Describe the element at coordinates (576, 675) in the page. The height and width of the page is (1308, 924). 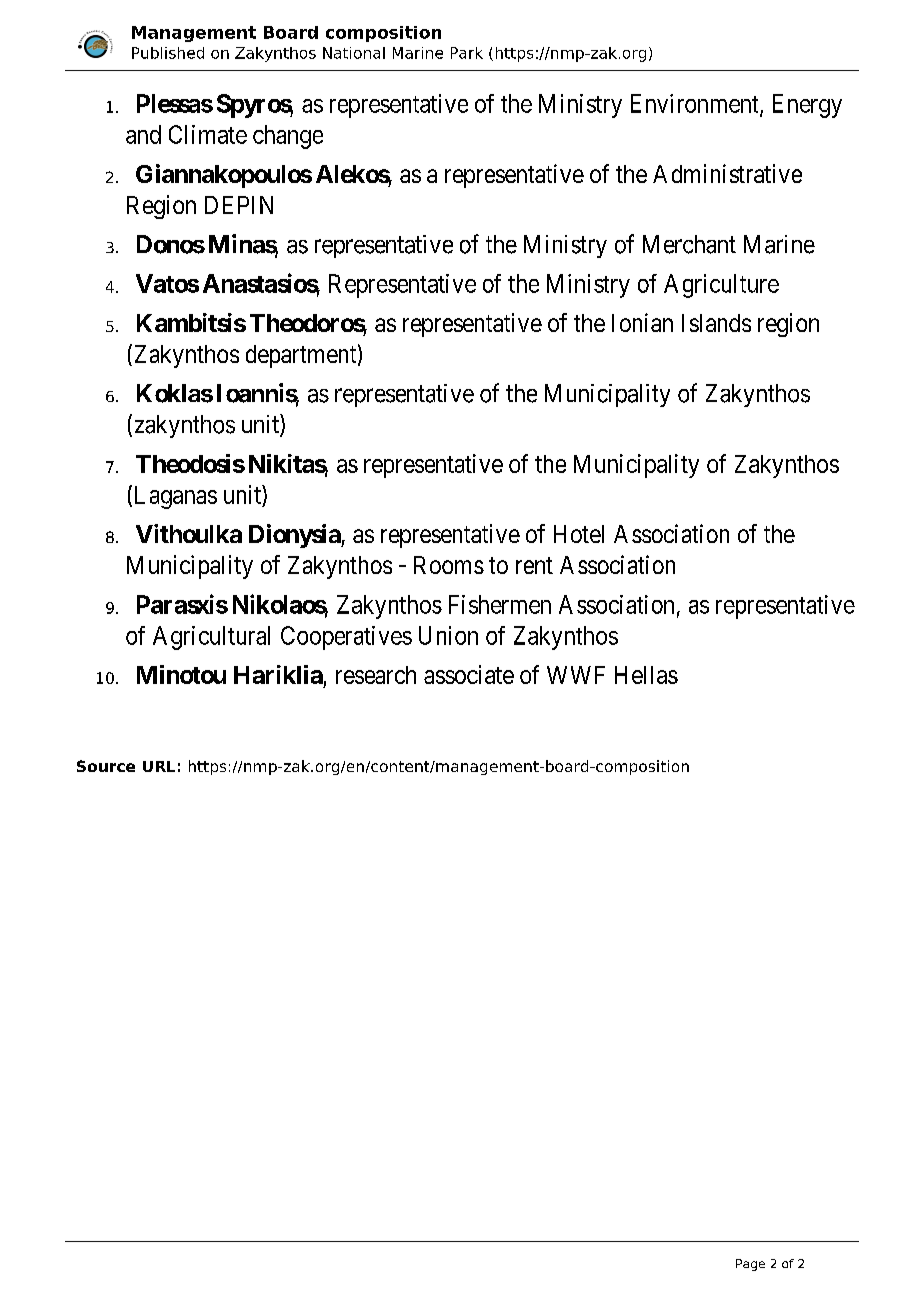
I see `WWF` at that location.
